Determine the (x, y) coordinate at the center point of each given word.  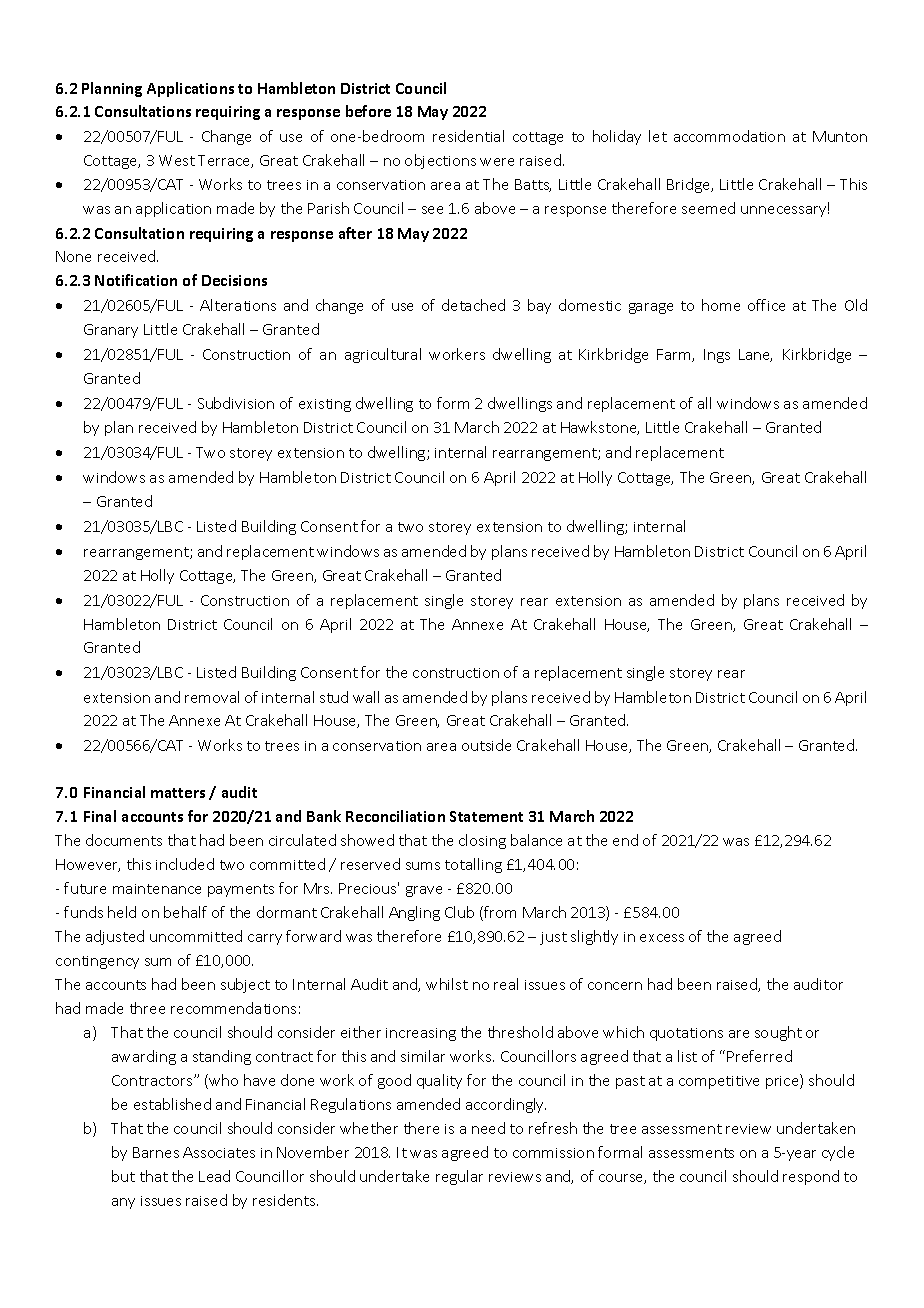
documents (124, 840)
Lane (755, 355)
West (177, 160)
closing (482, 841)
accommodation (729, 136)
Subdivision (236, 403)
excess (662, 938)
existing (325, 405)
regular (459, 1177)
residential (468, 136)
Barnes (156, 1152)
